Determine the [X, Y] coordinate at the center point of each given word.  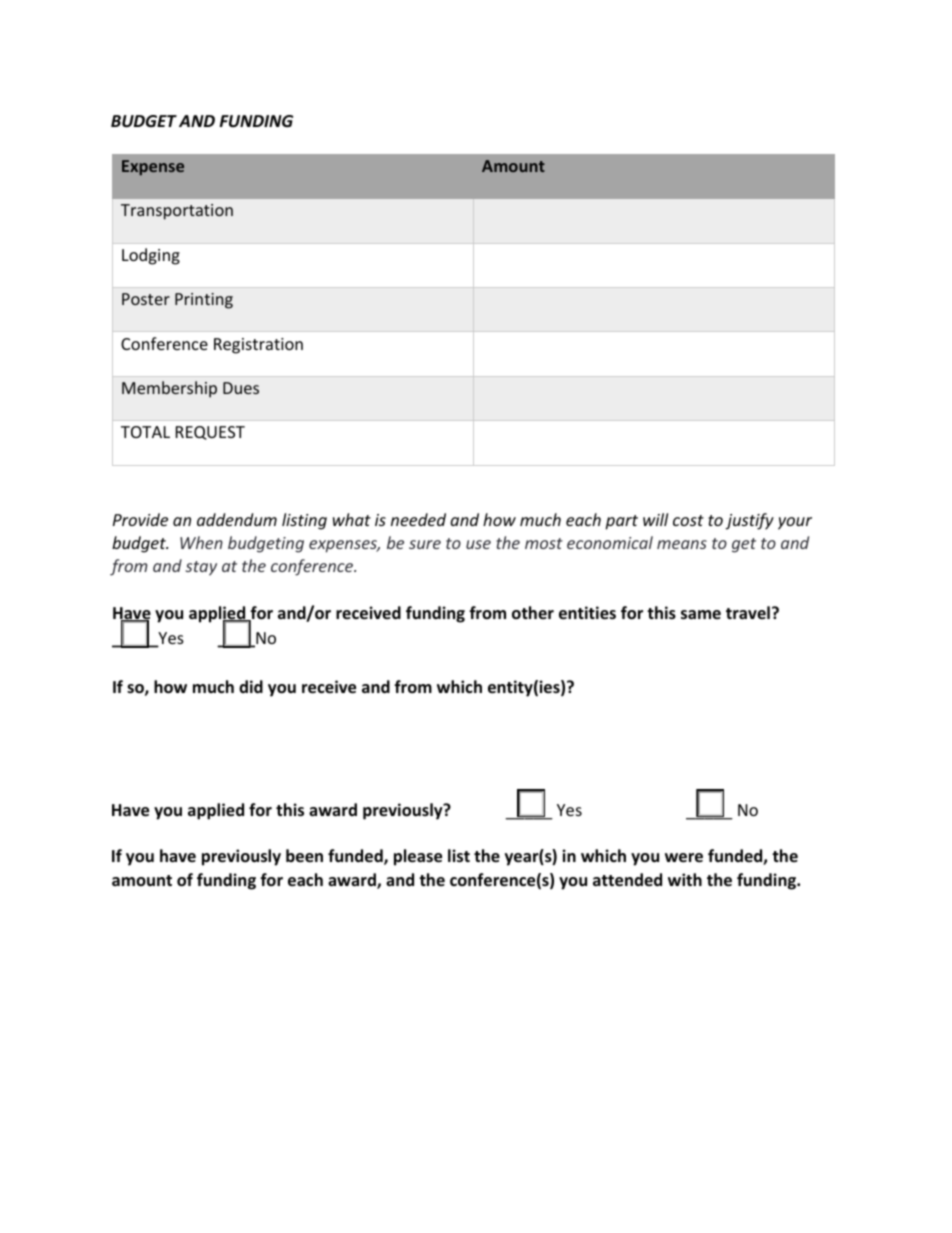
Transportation [177, 212]
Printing [204, 301]
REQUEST [210, 433]
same [701, 615]
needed [418, 519]
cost [688, 520]
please [418, 857]
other [533, 613]
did [251, 686]
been [304, 856]
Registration [258, 346]
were [684, 858]
